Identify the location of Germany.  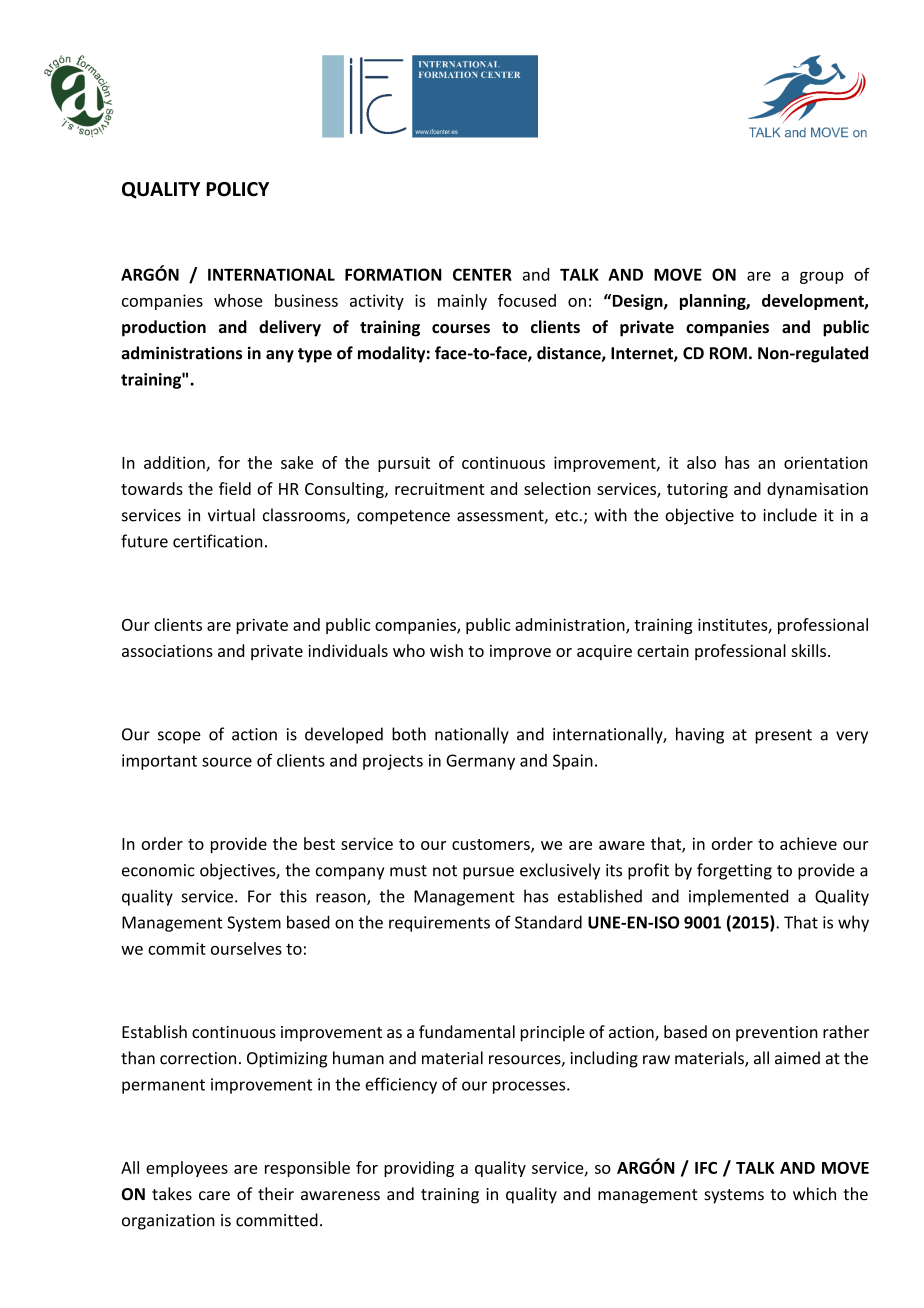
(480, 762).
